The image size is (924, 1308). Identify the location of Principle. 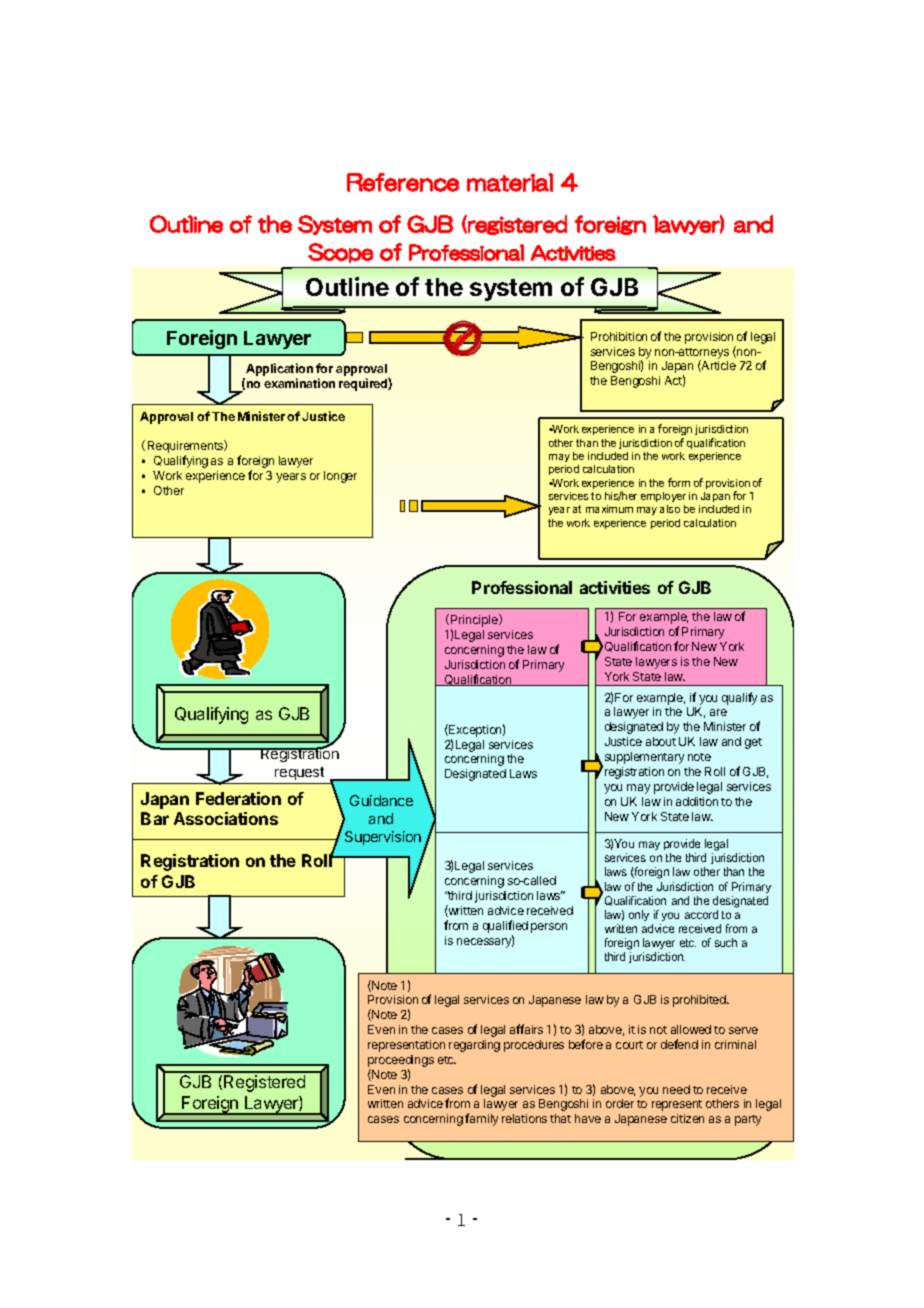
(475, 622).
